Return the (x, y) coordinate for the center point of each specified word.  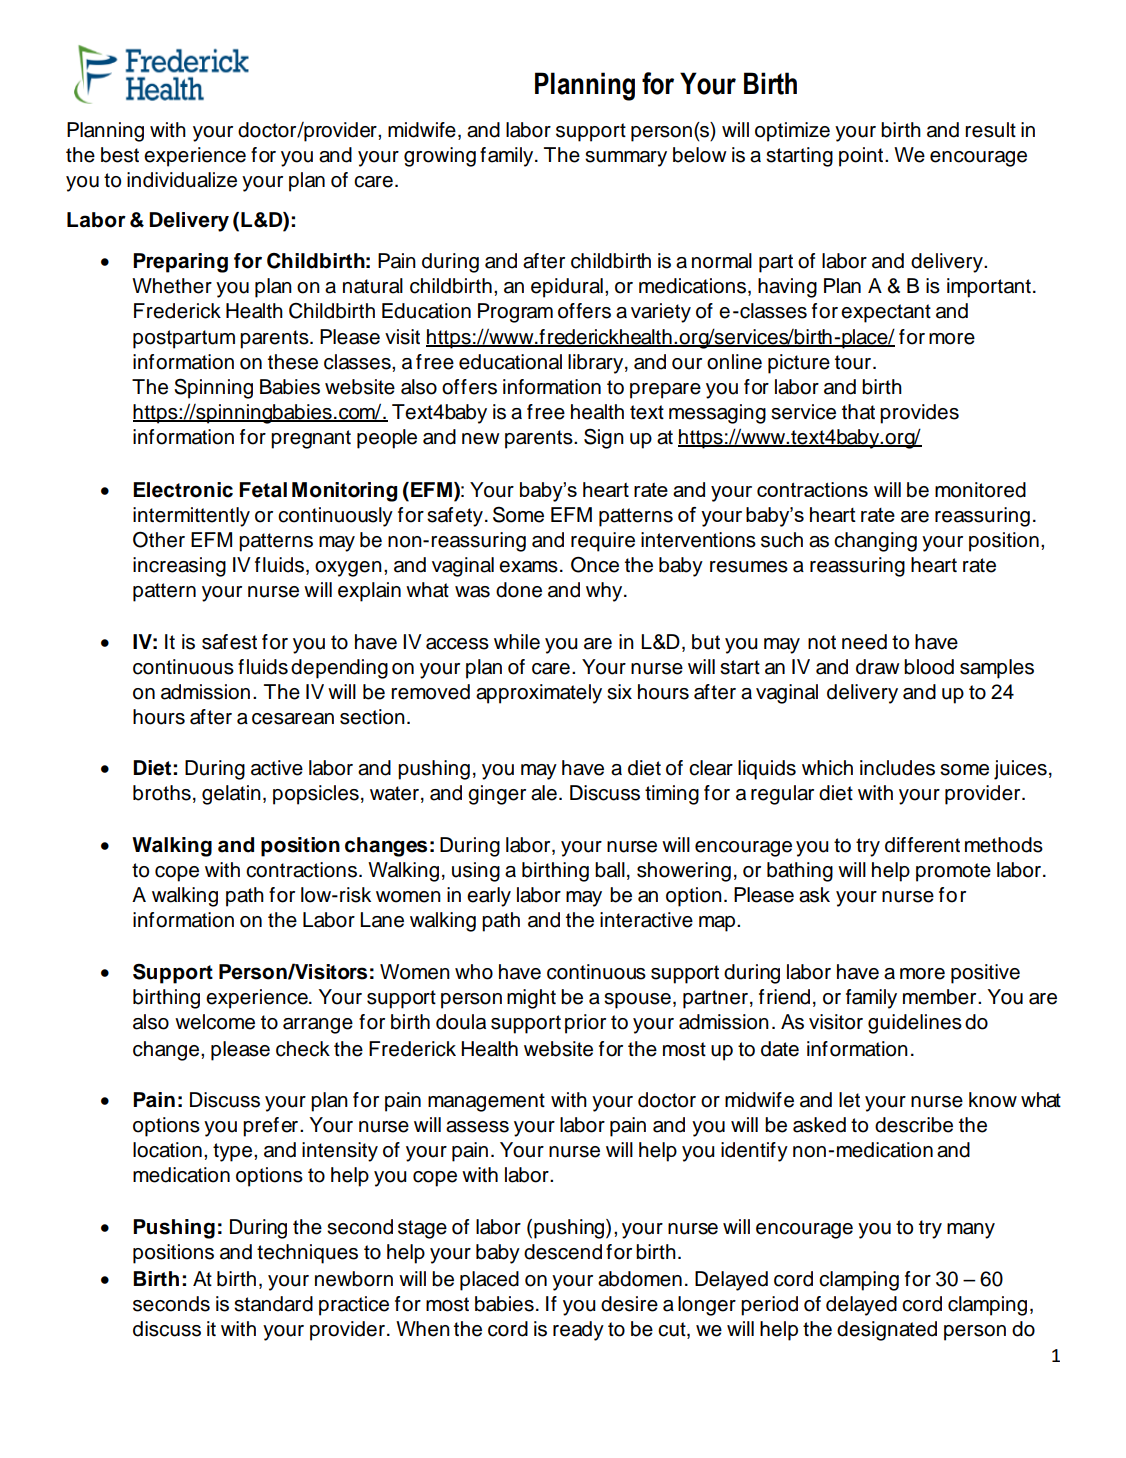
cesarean (293, 719)
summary (626, 159)
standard (273, 1304)
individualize (182, 180)
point (862, 157)
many (971, 1231)
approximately (539, 694)
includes (897, 768)
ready (578, 1331)
